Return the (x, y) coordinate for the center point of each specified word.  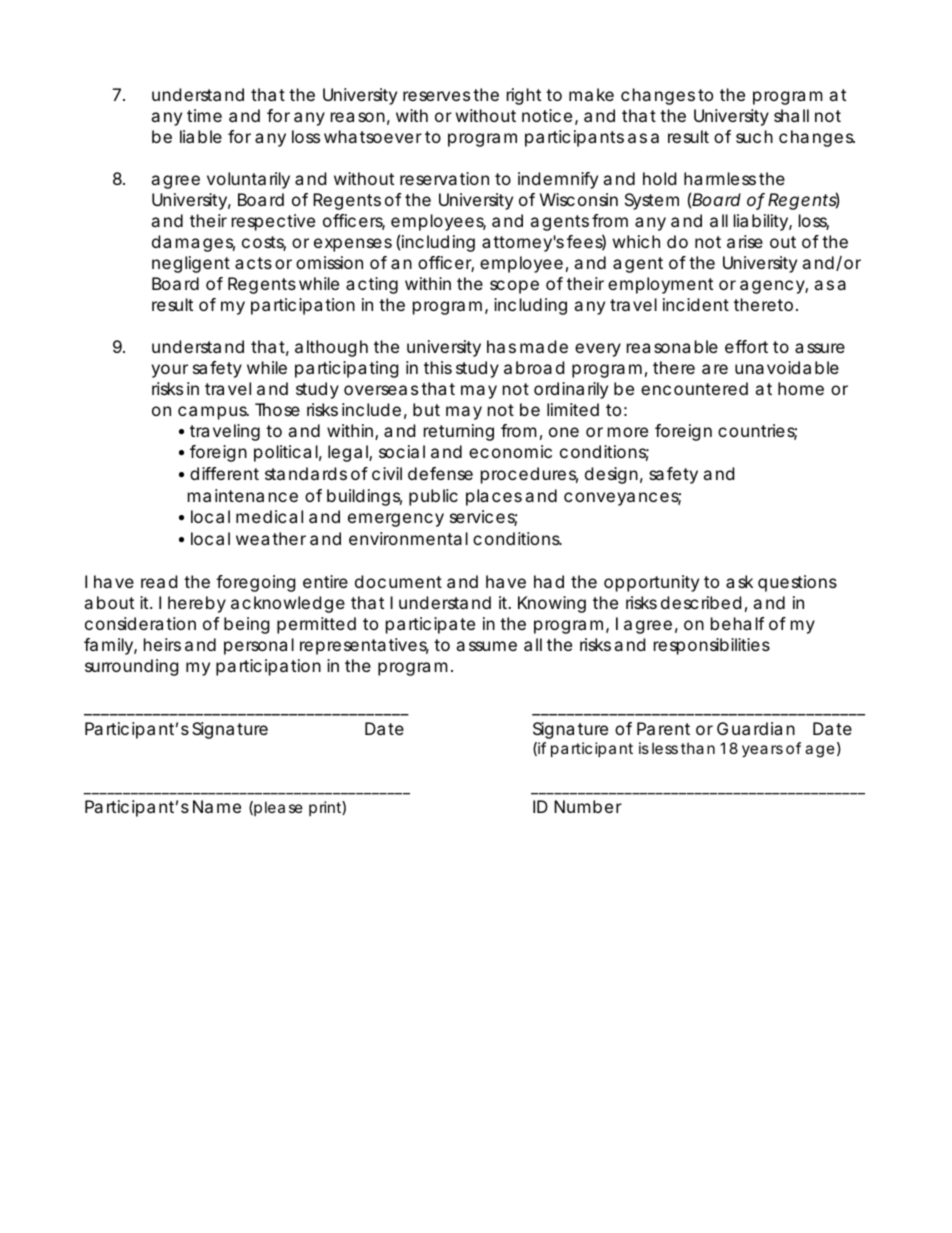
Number (588, 806)
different (224, 473)
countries (757, 432)
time (204, 115)
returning (459, 432)
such (754, 136)
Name (217, 806)
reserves (436, 96)
